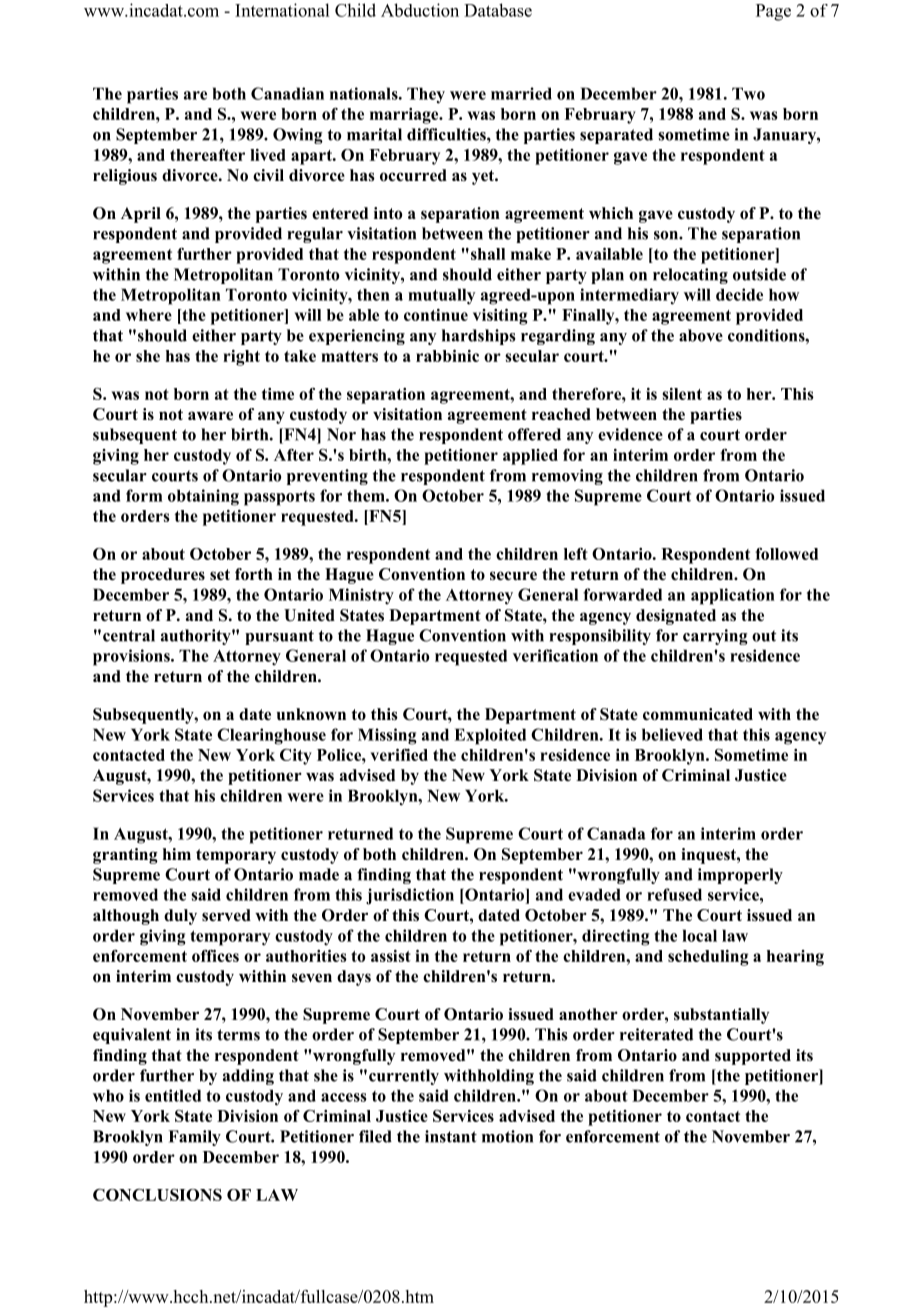 The width and height of the document is (924, 1308). I want to click on Two, so click(748, 93).
